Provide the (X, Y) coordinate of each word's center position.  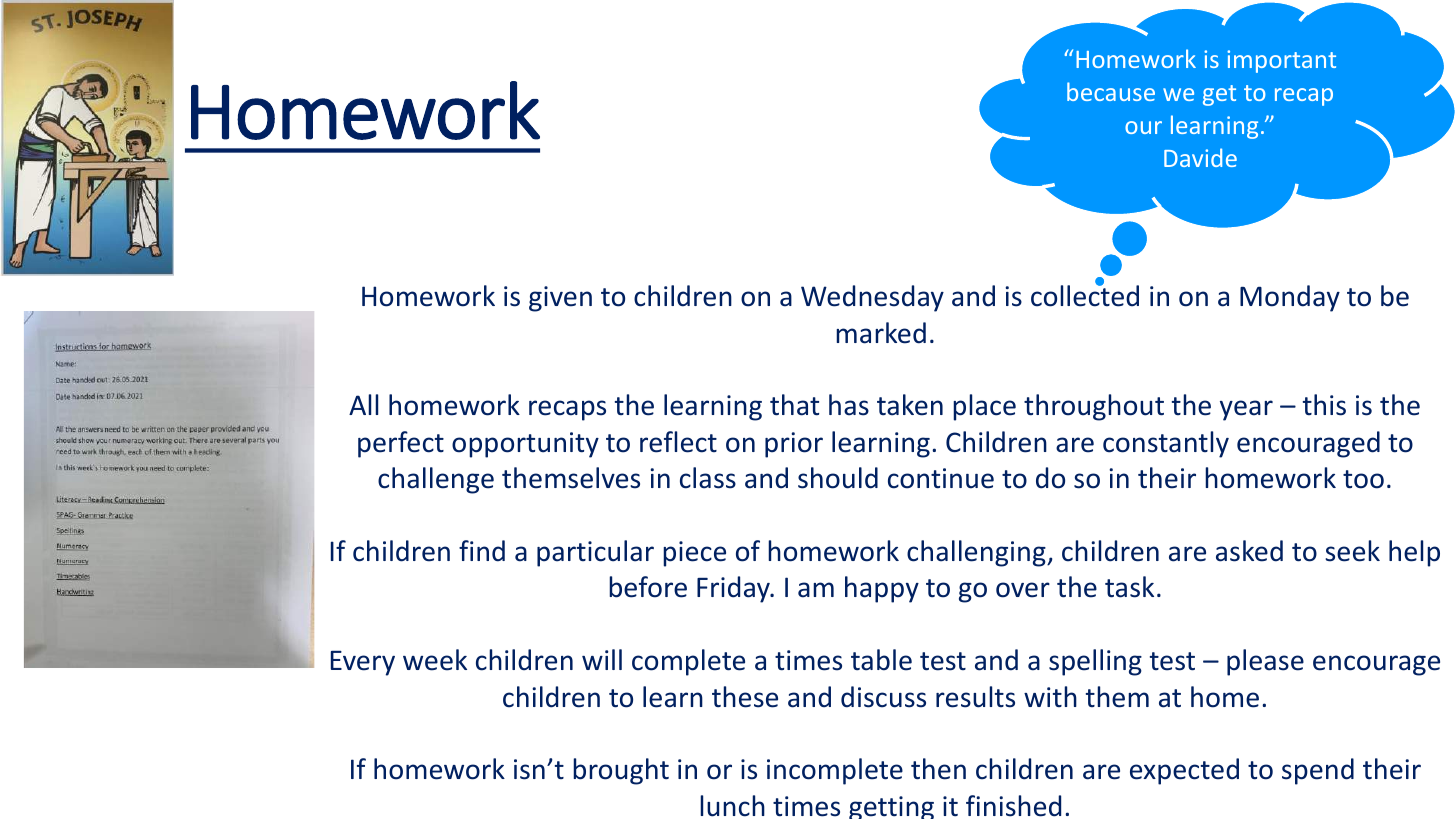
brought (621, 771)
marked (881, 333)
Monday (1290, 298)
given (560, 299)
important (1281, 61)
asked (1249, 551)
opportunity (525, 445)
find (482, 551)
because (1111, 91)
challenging (977, 553)
